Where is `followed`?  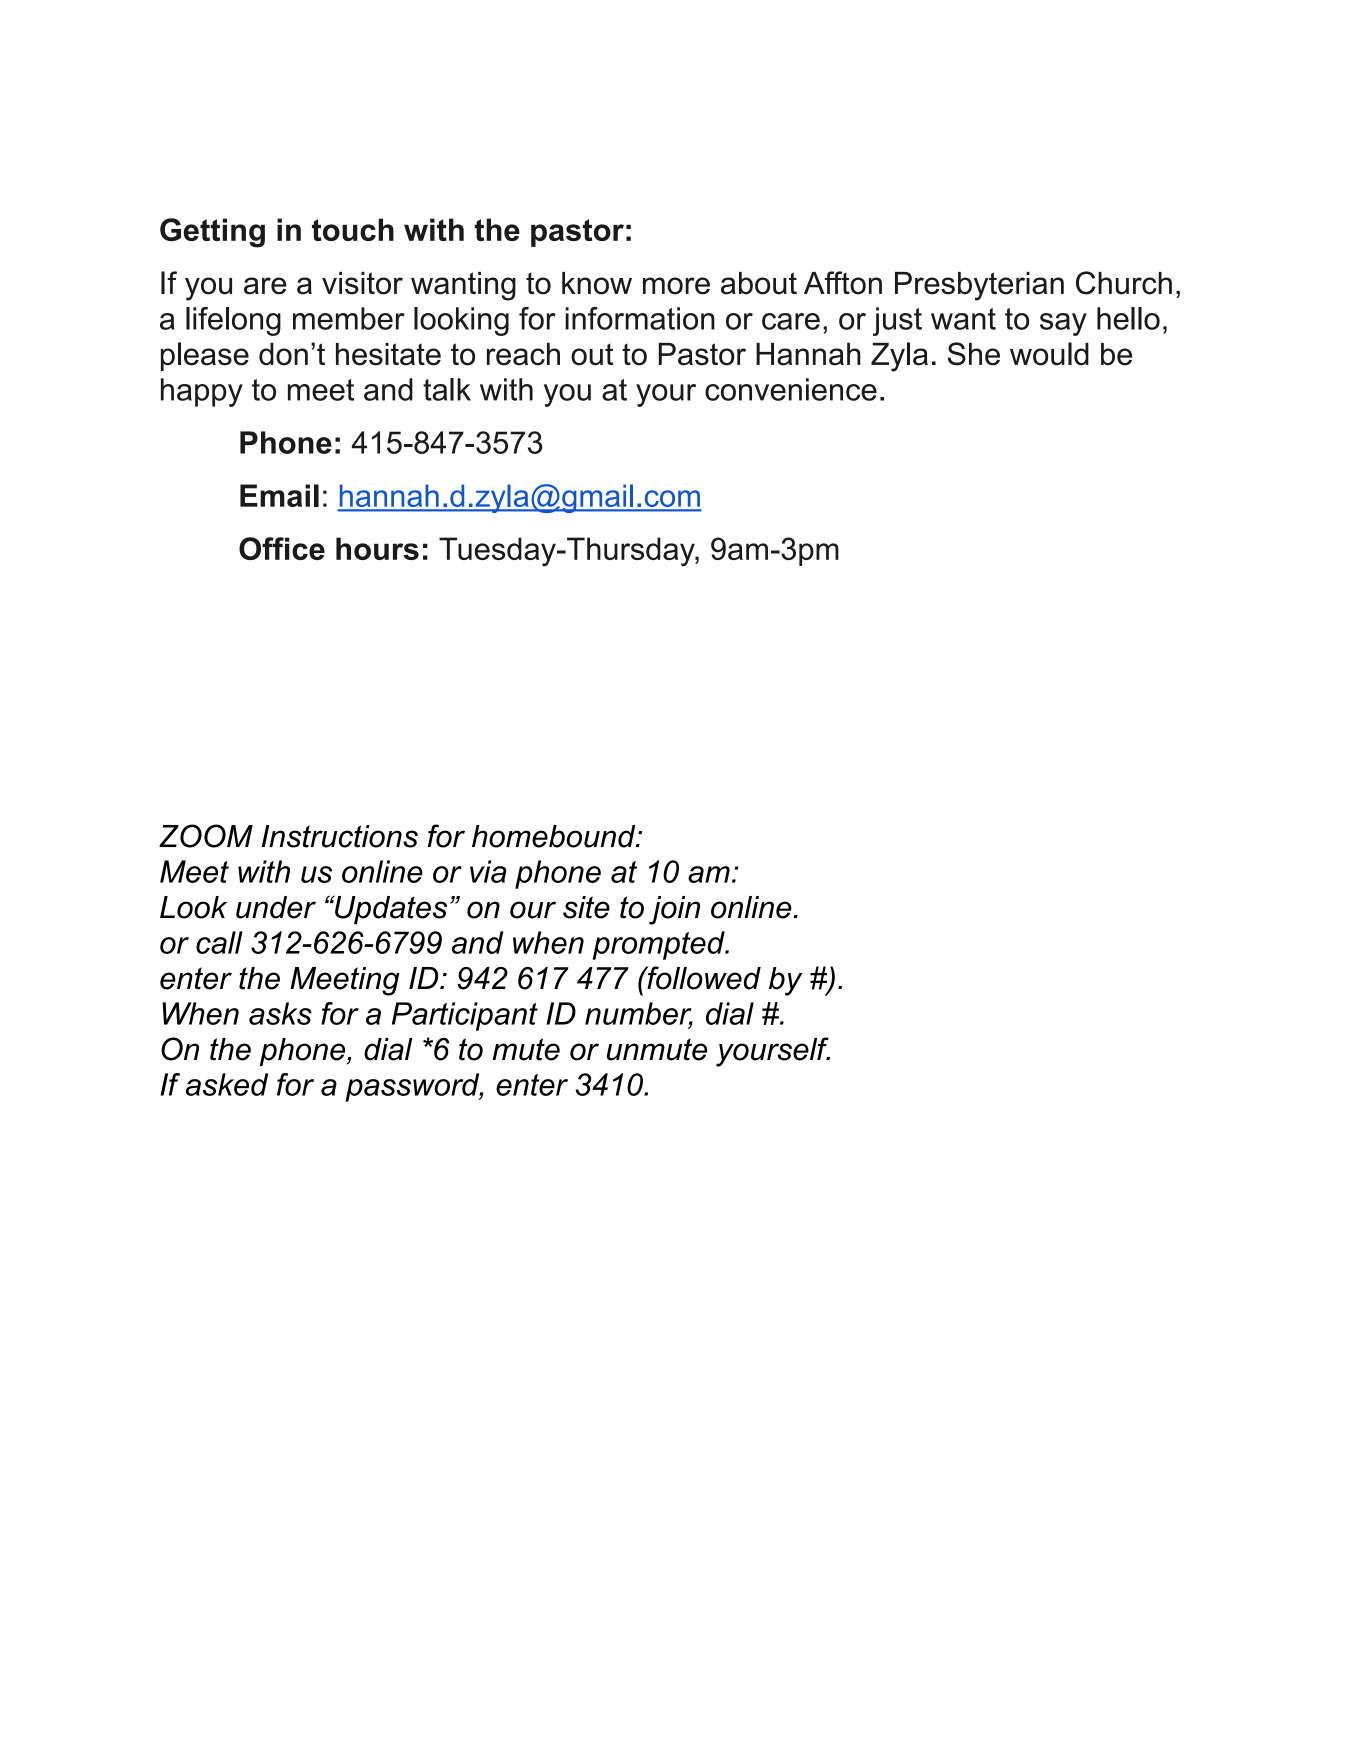
followed is located at coordinates (703, 978).
